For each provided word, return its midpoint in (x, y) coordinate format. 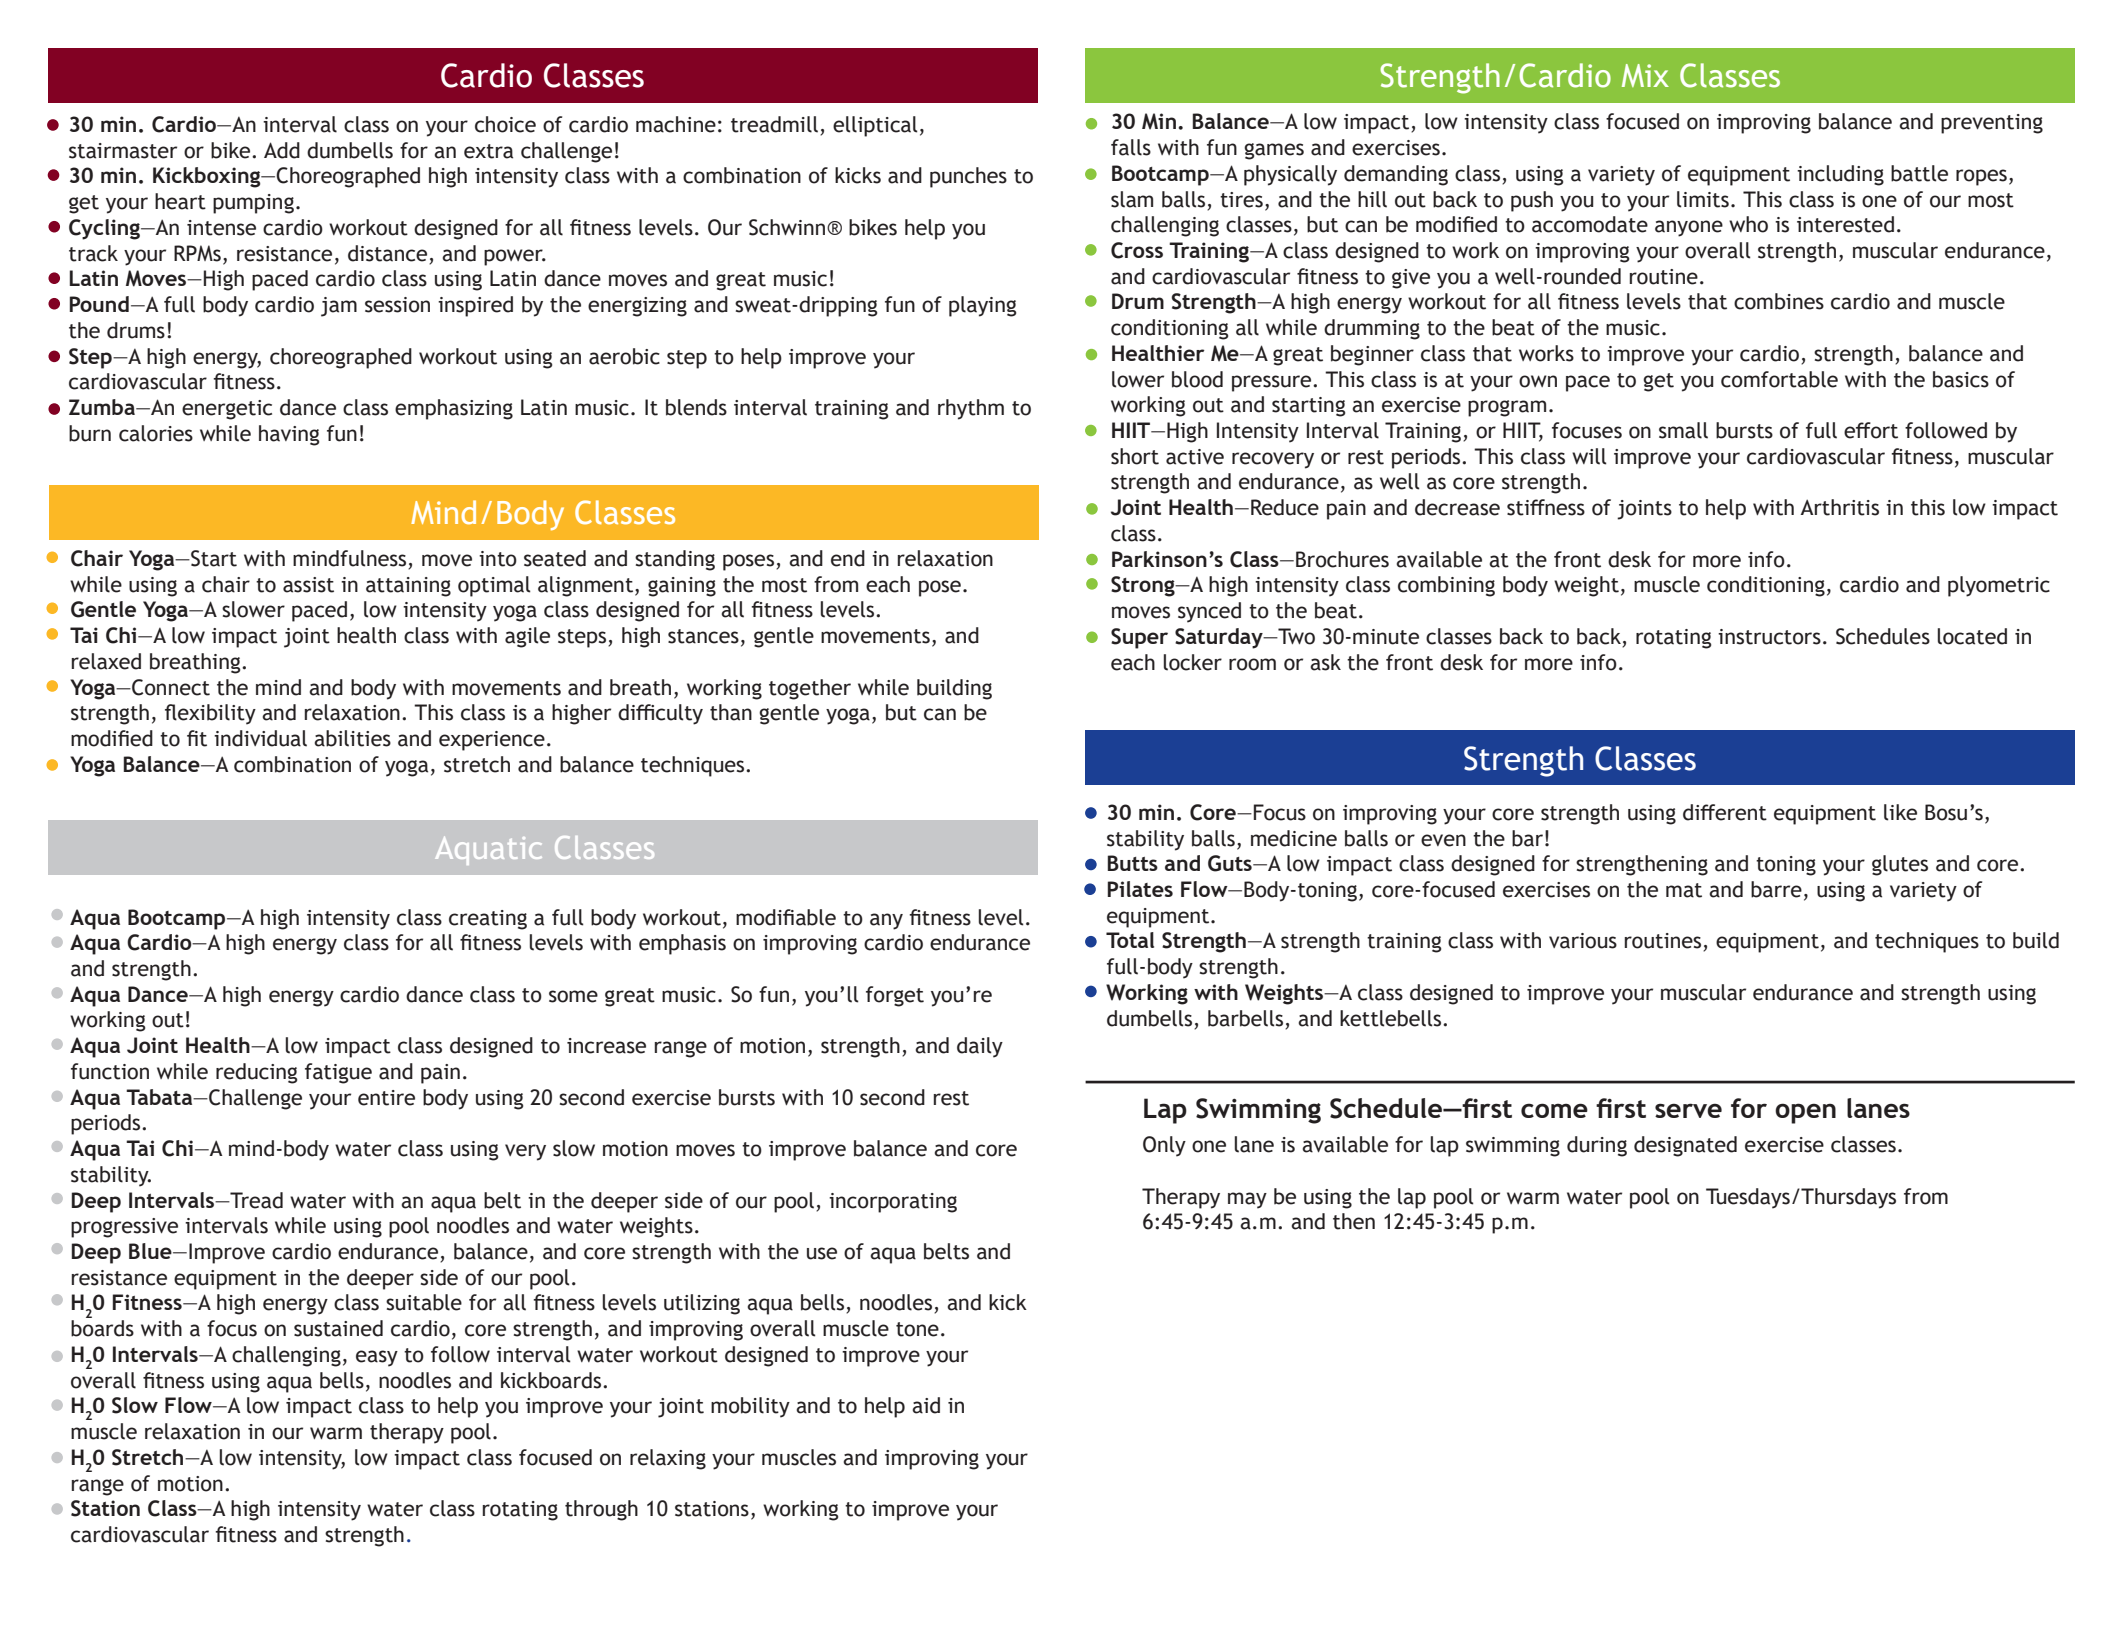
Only (1164, 1146)
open (1805, 1113)
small (1683, 430)
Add (282, 150)
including (1840, 175)
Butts (1133, 863)
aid (926, 1405)
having (289, 435)
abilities (352, 738)
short (1135, 456)
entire (386, 1098)
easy (377, 1358)
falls (1131, 147)
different (1725, 812)
